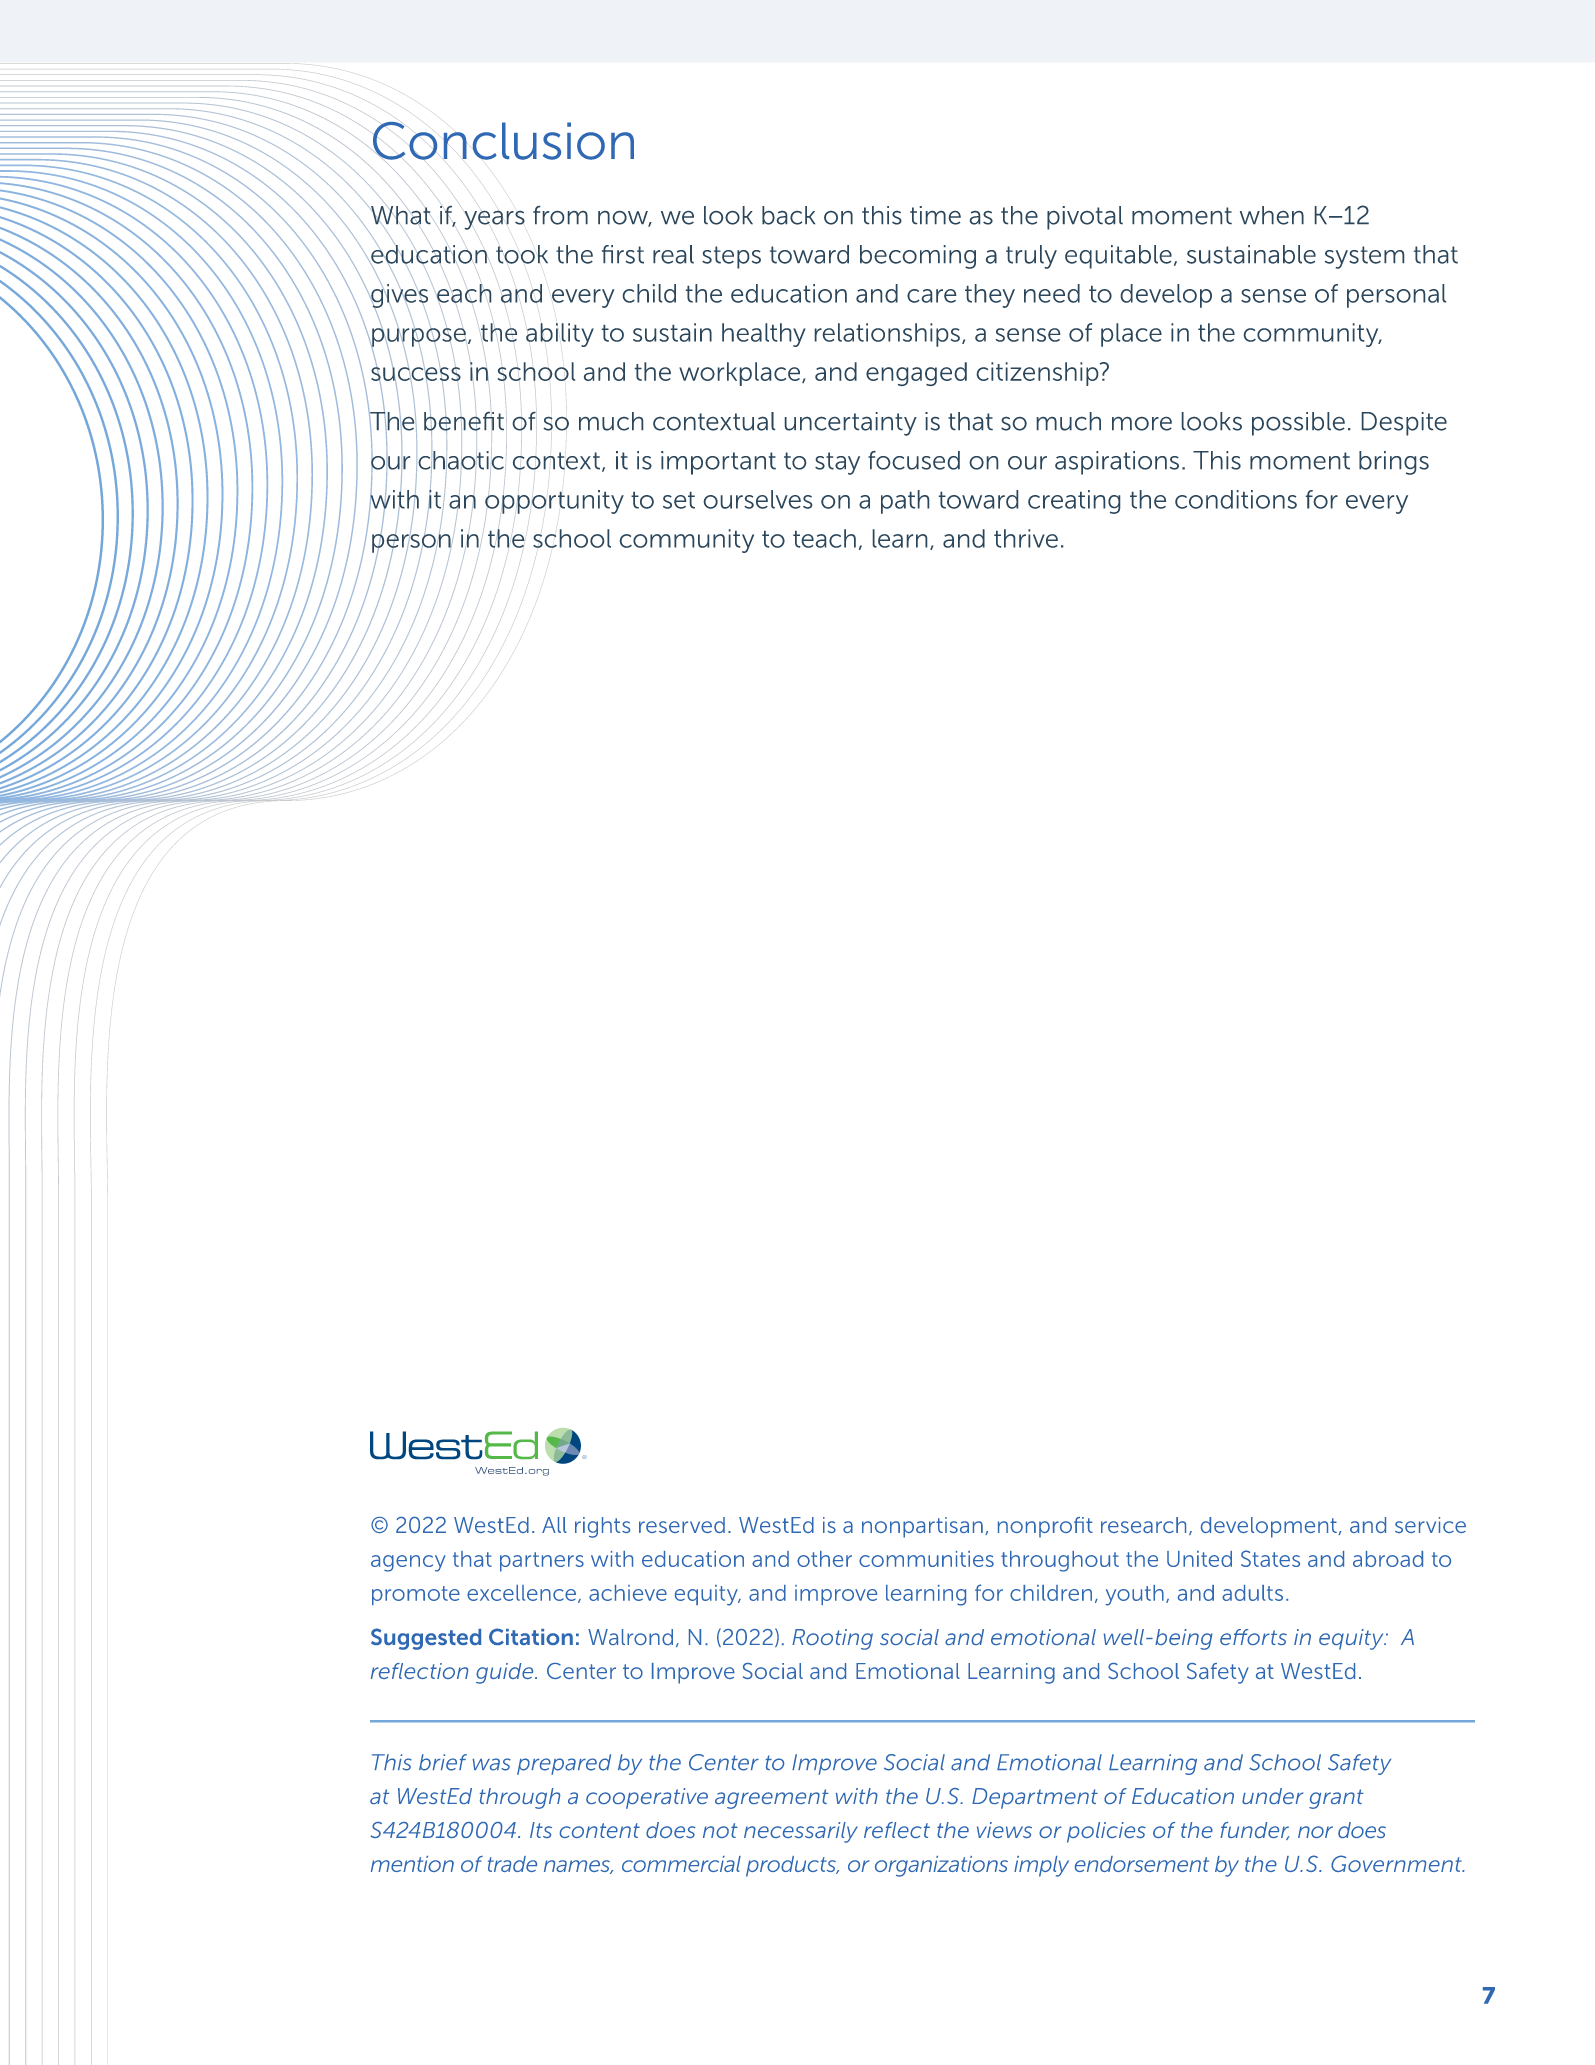  What do you see at coordinates (541, 1830) in the document?
I see `Its` at bounding box center [541, 1830].
